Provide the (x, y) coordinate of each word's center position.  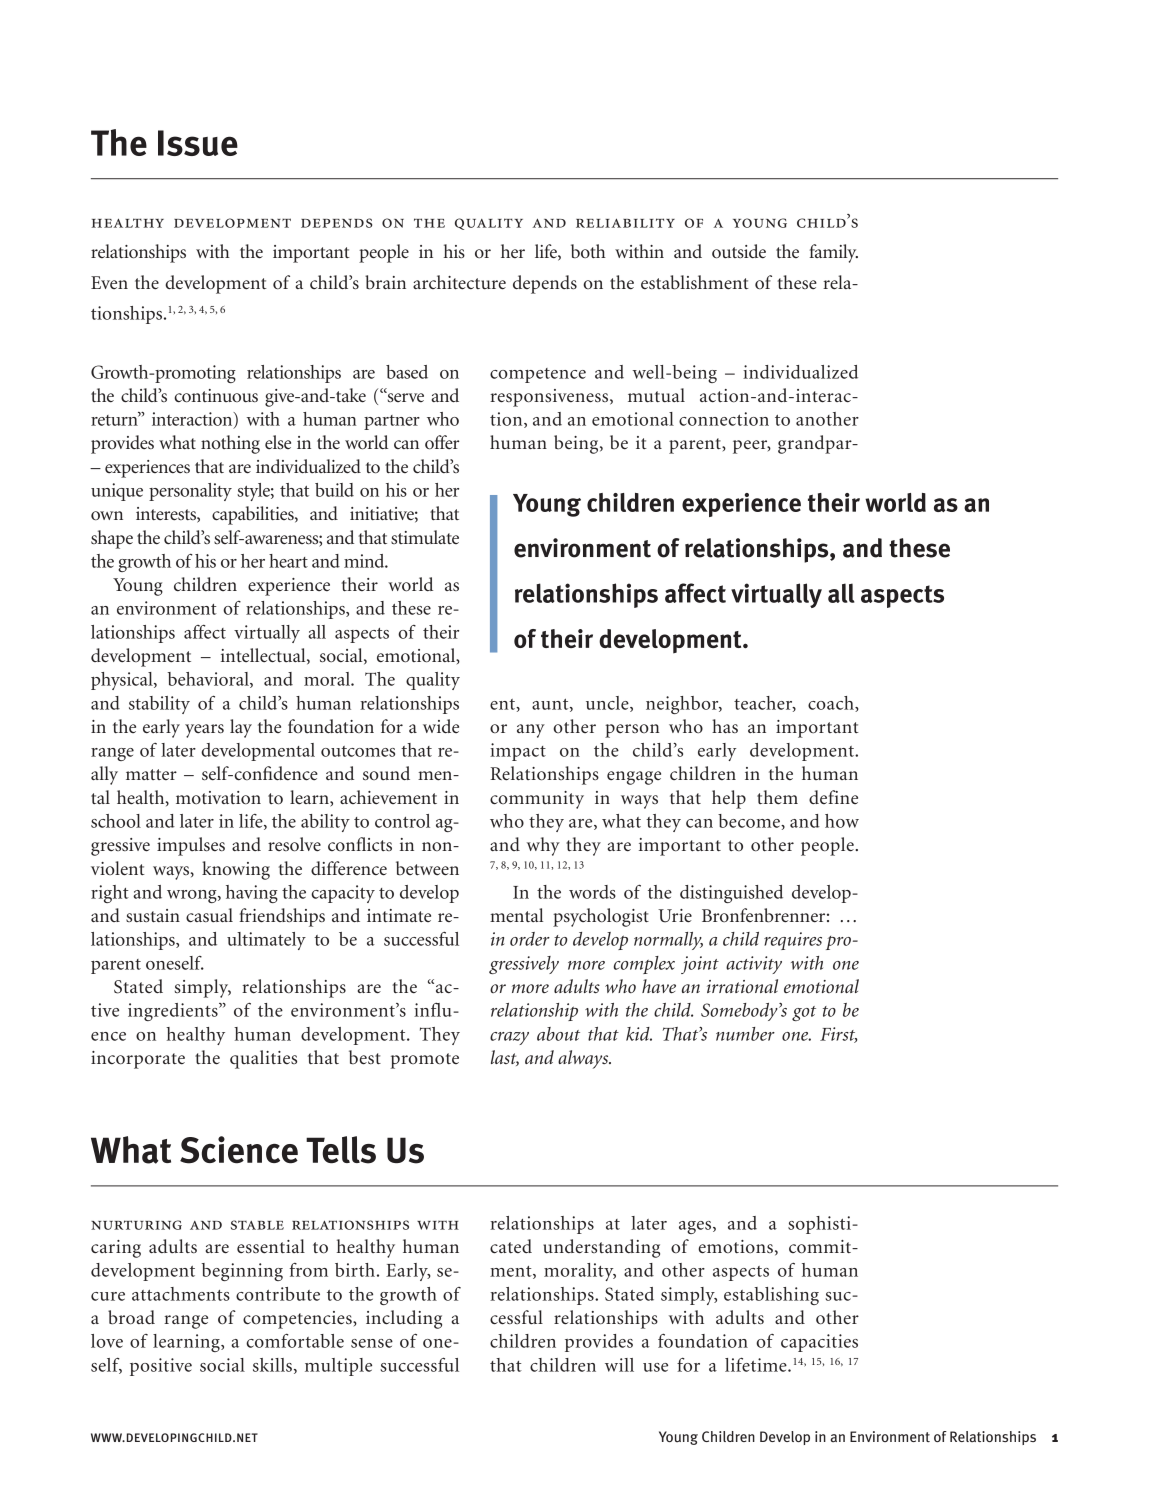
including (404, 1319)
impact (518, 752)
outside (739, 251)
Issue (198, 143)
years (204, 731)
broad (131, 1317)
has (725, 726)
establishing (771, 1296)
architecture (459, 282)
